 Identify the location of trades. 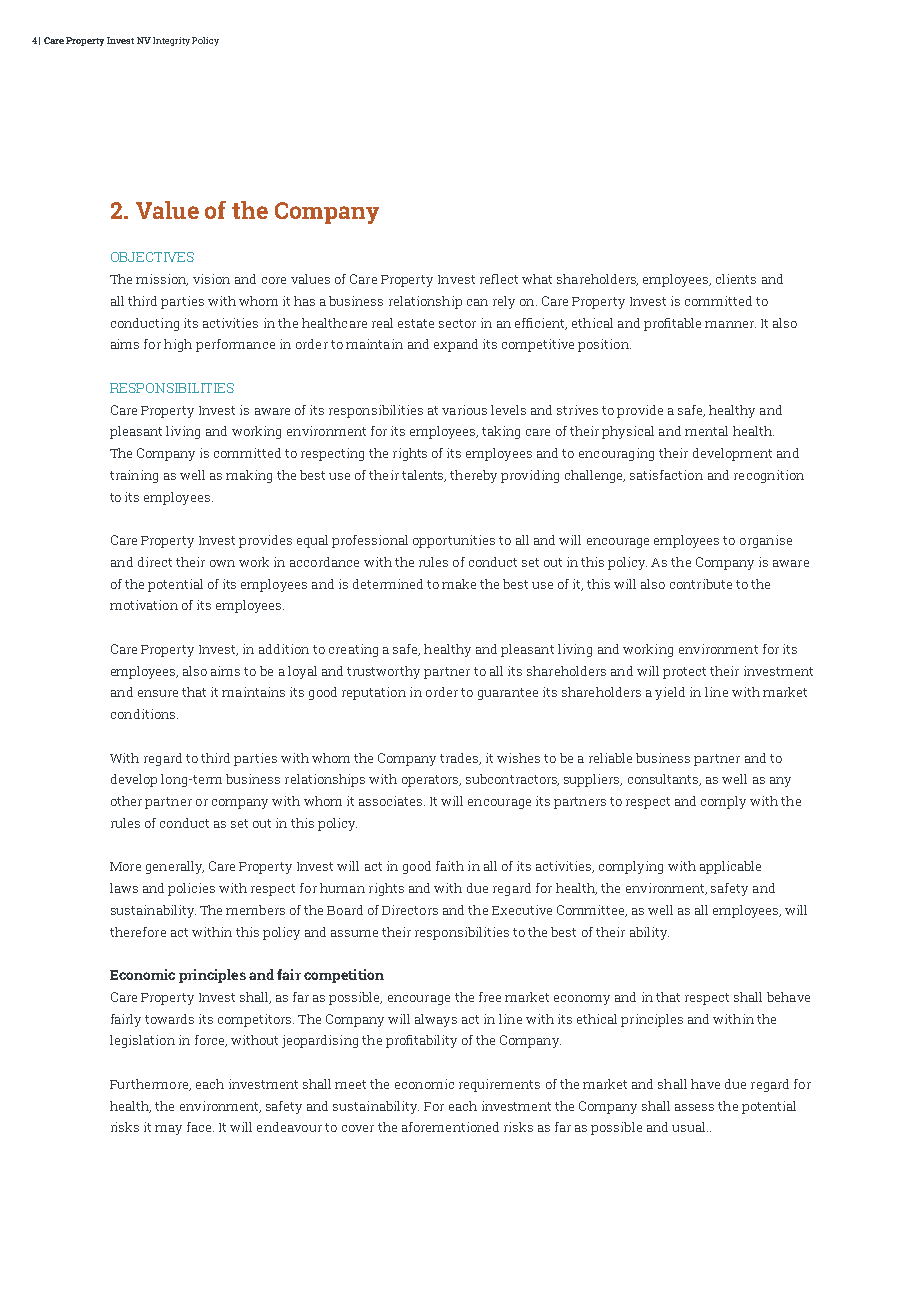
(460, 759).
